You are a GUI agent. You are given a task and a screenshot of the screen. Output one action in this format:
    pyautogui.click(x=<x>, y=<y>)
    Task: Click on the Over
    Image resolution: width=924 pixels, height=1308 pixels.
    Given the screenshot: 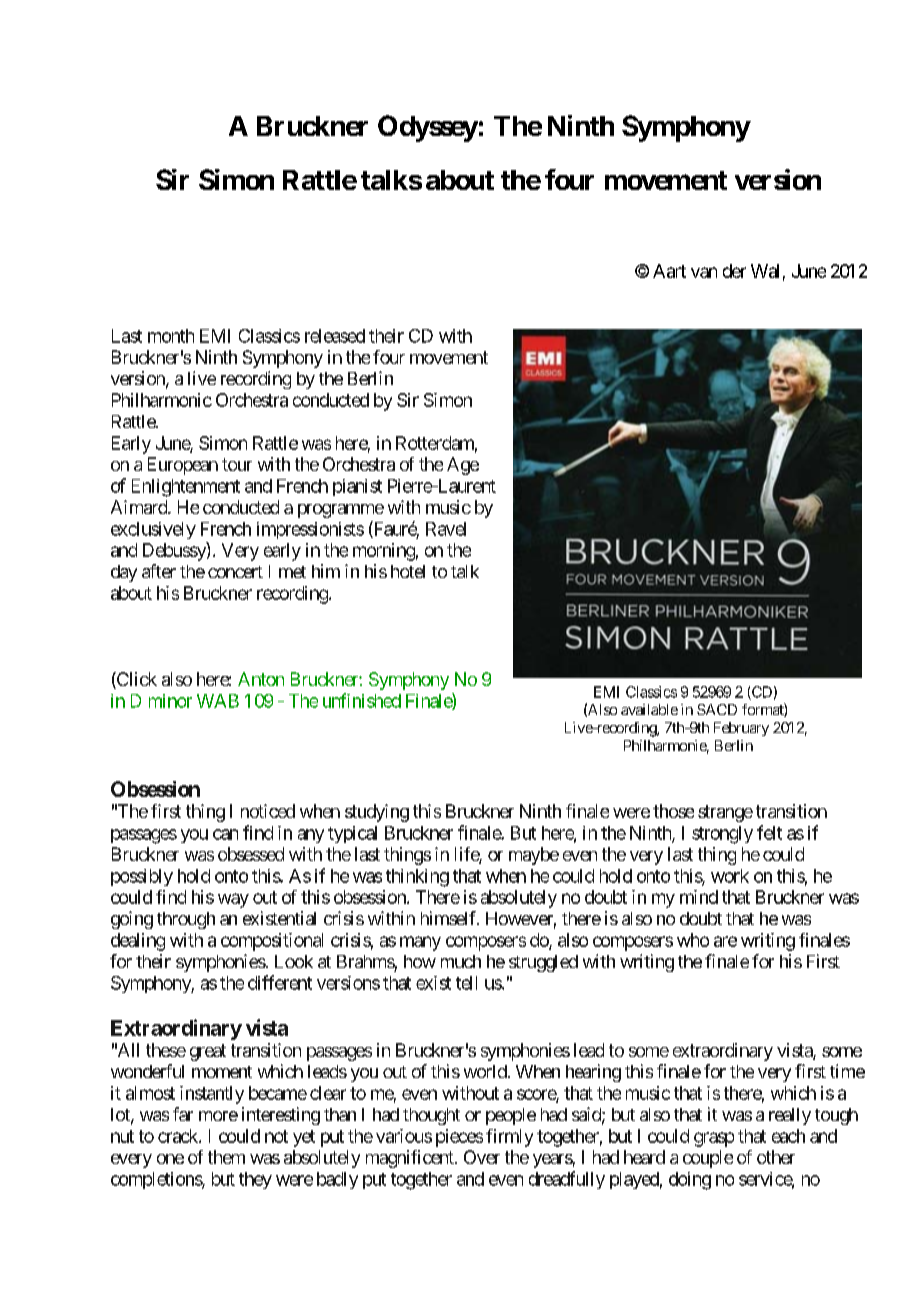 What is the action you would take?
    pyautogui.click(x=482, y=1157)
